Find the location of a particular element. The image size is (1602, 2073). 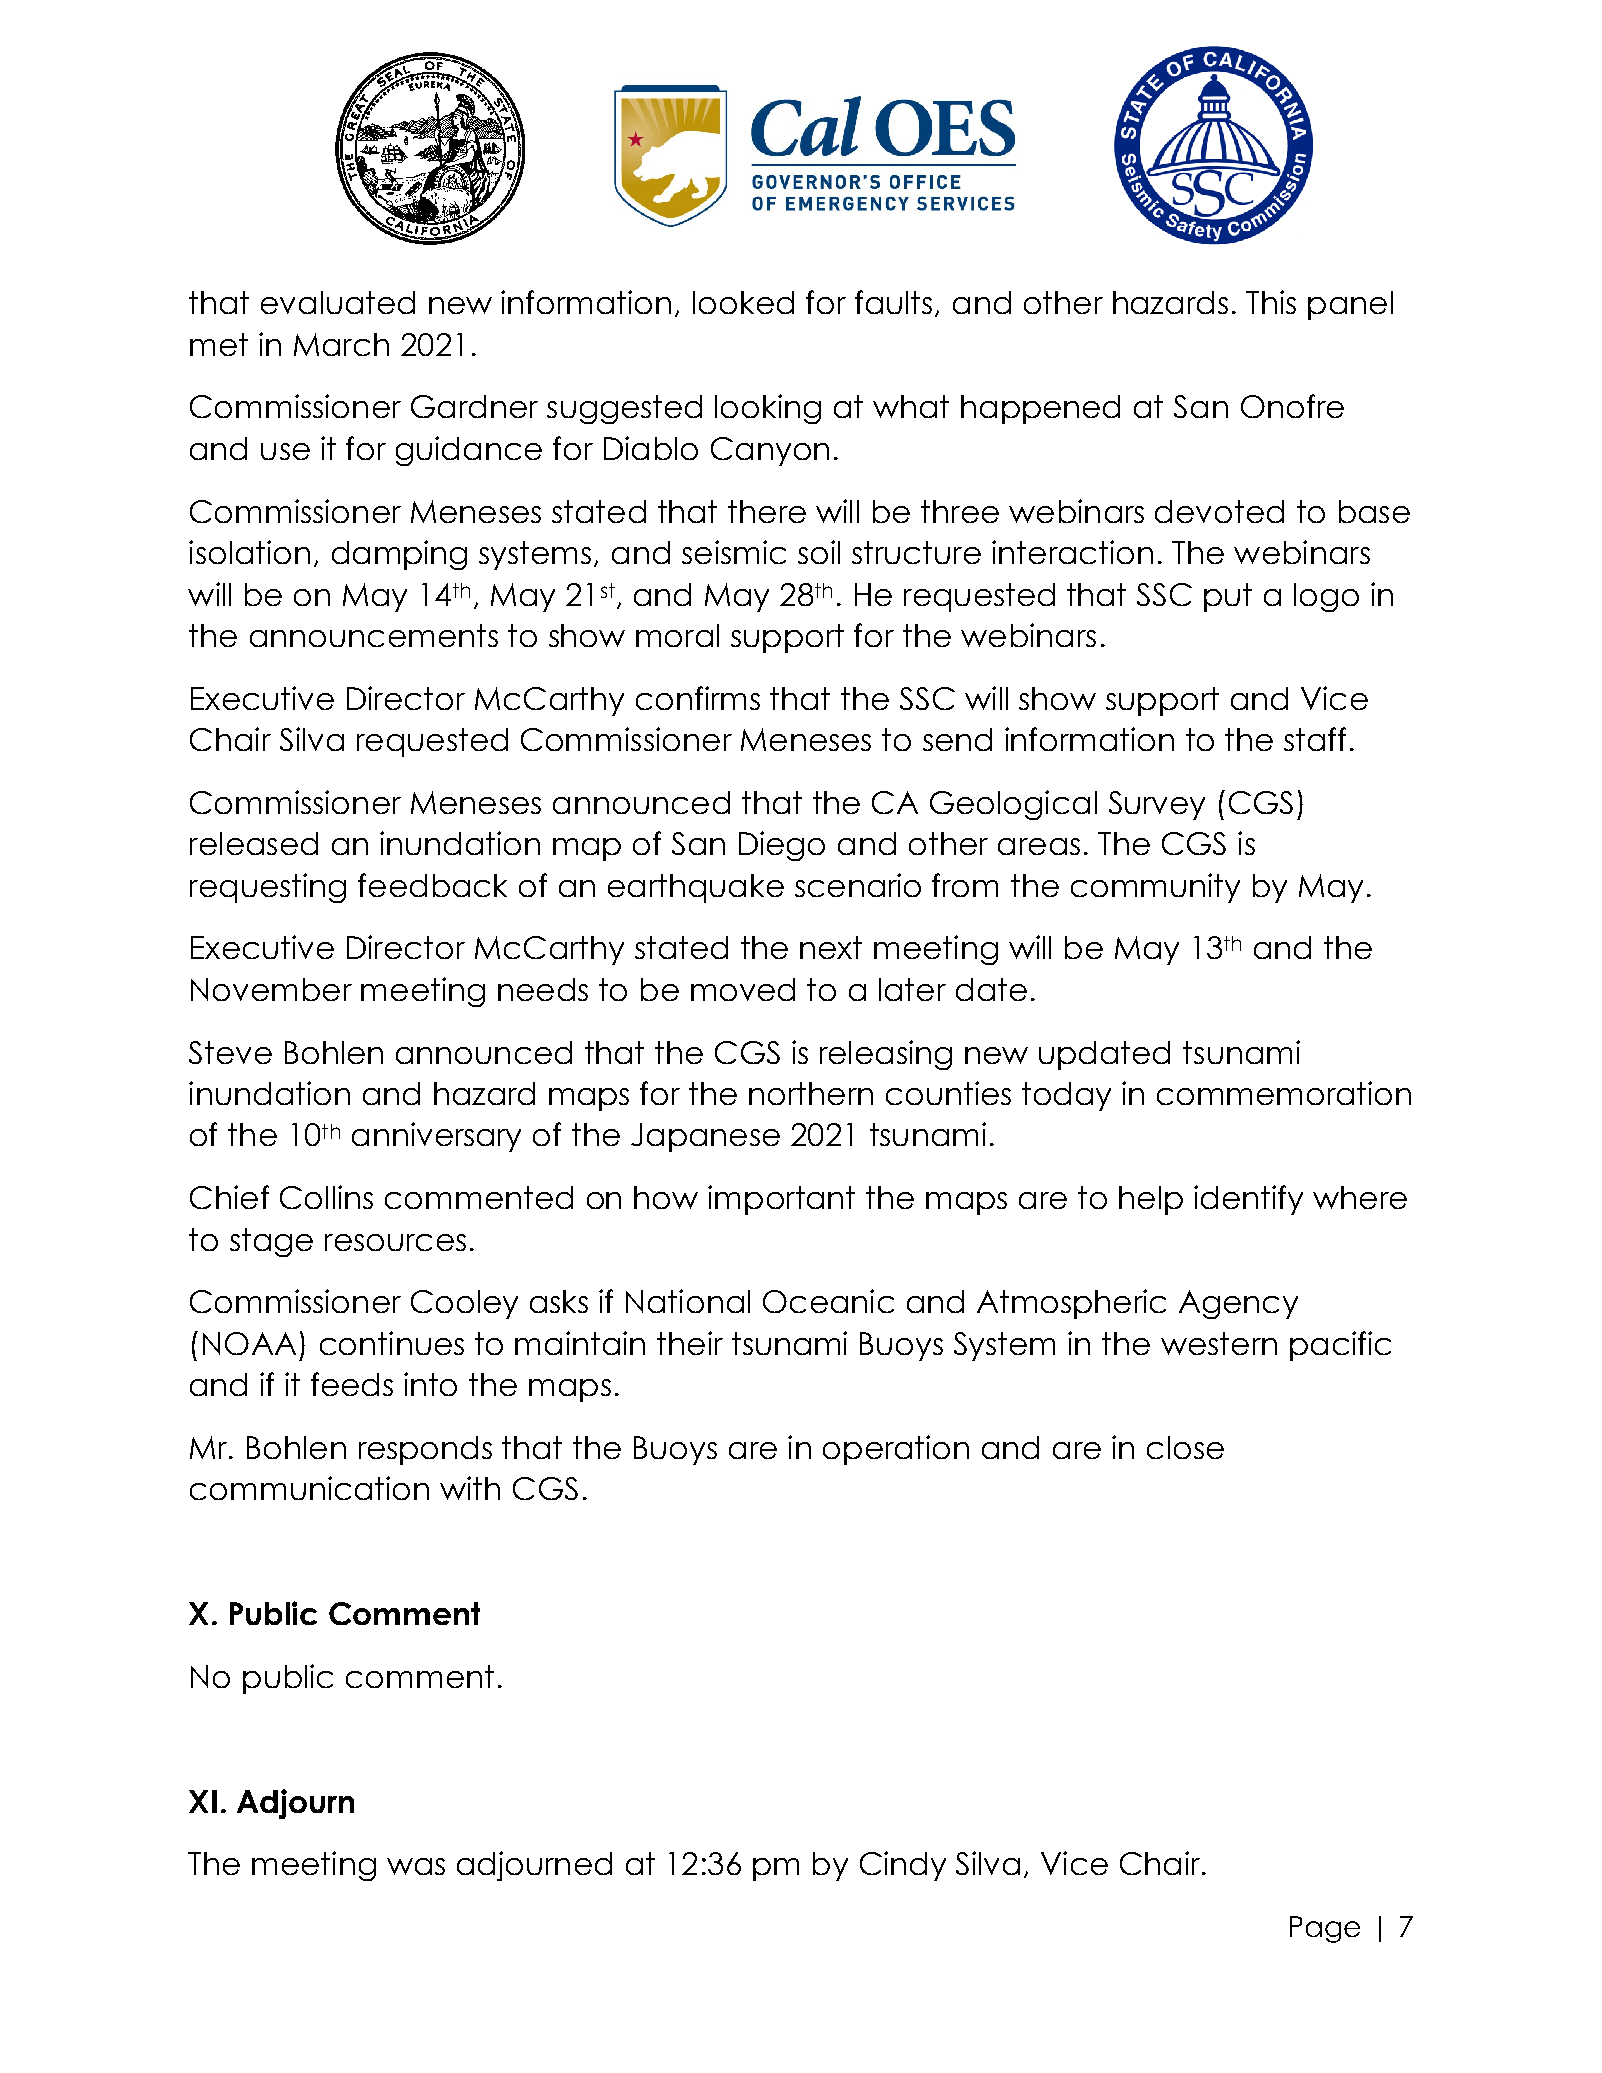

Cindy is located at coordinates (903, 1866).
